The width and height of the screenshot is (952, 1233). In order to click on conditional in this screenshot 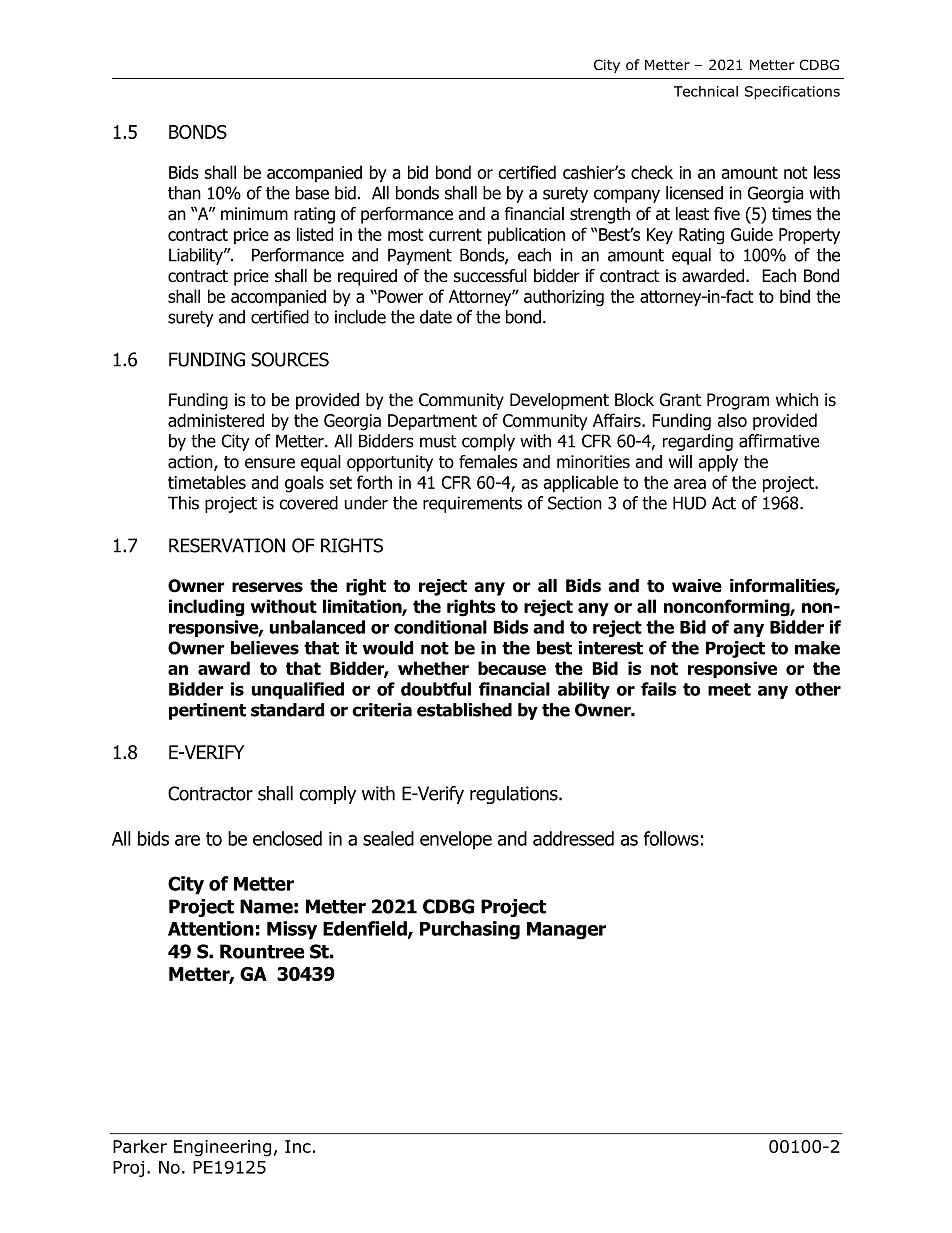, I will do `click(440, 627)`.
